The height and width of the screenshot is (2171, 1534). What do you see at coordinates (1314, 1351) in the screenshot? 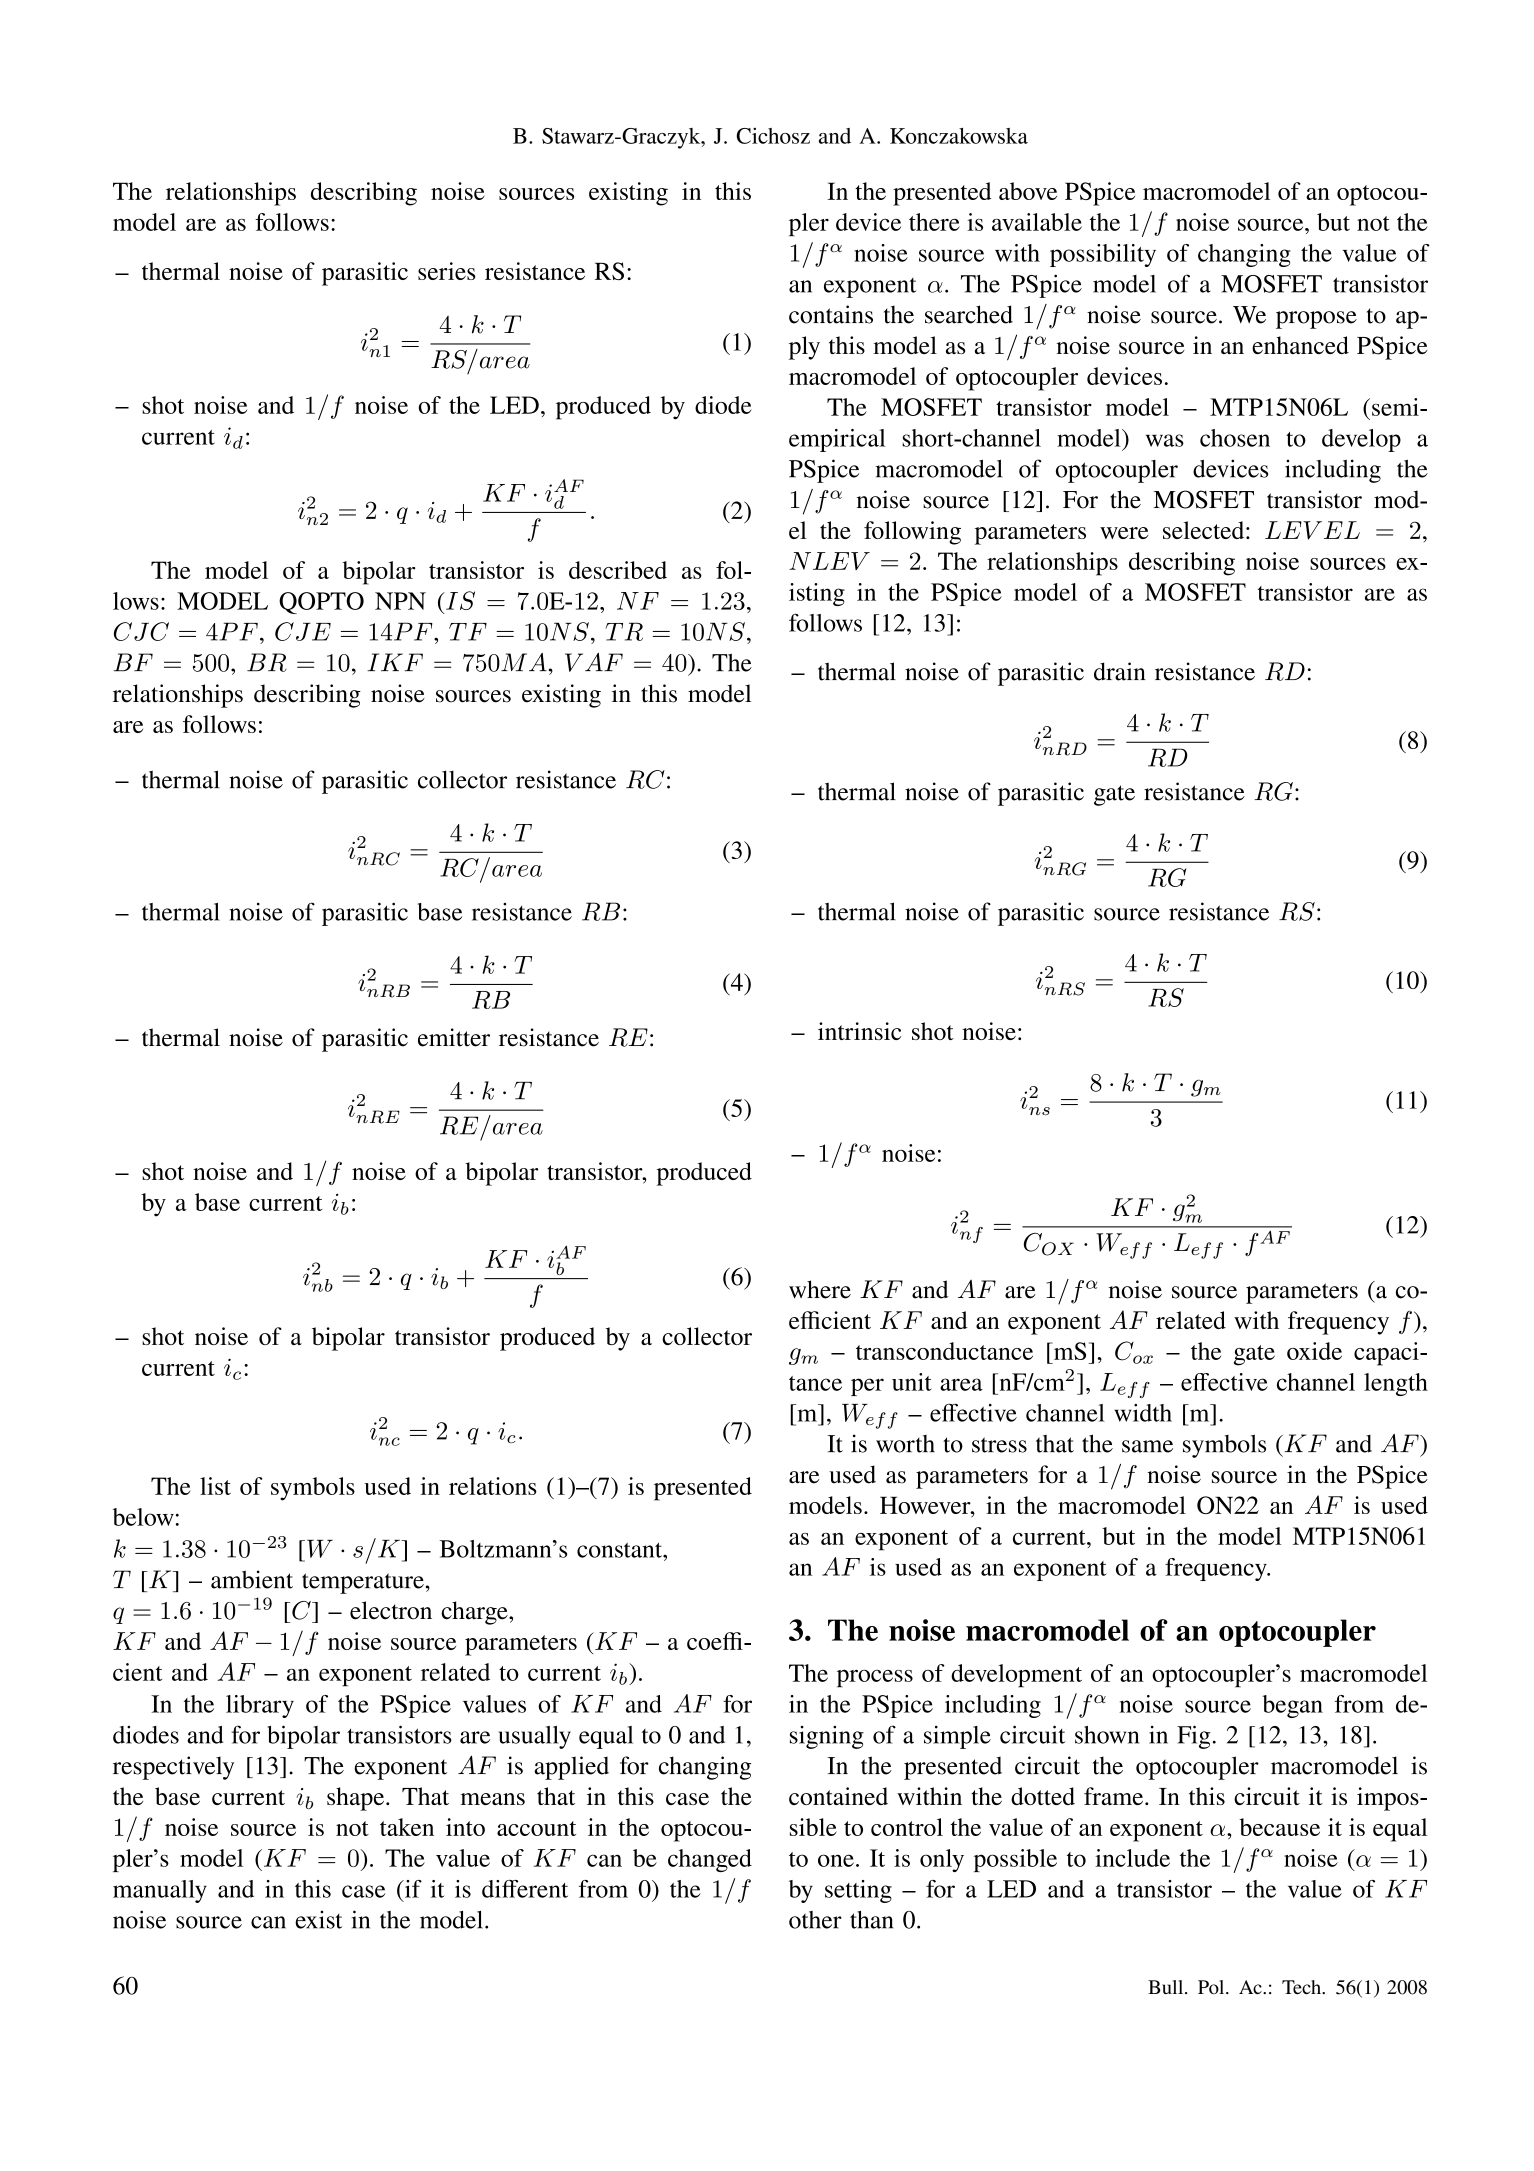
I see `oxide` at bounding box center [1314, 1351].
